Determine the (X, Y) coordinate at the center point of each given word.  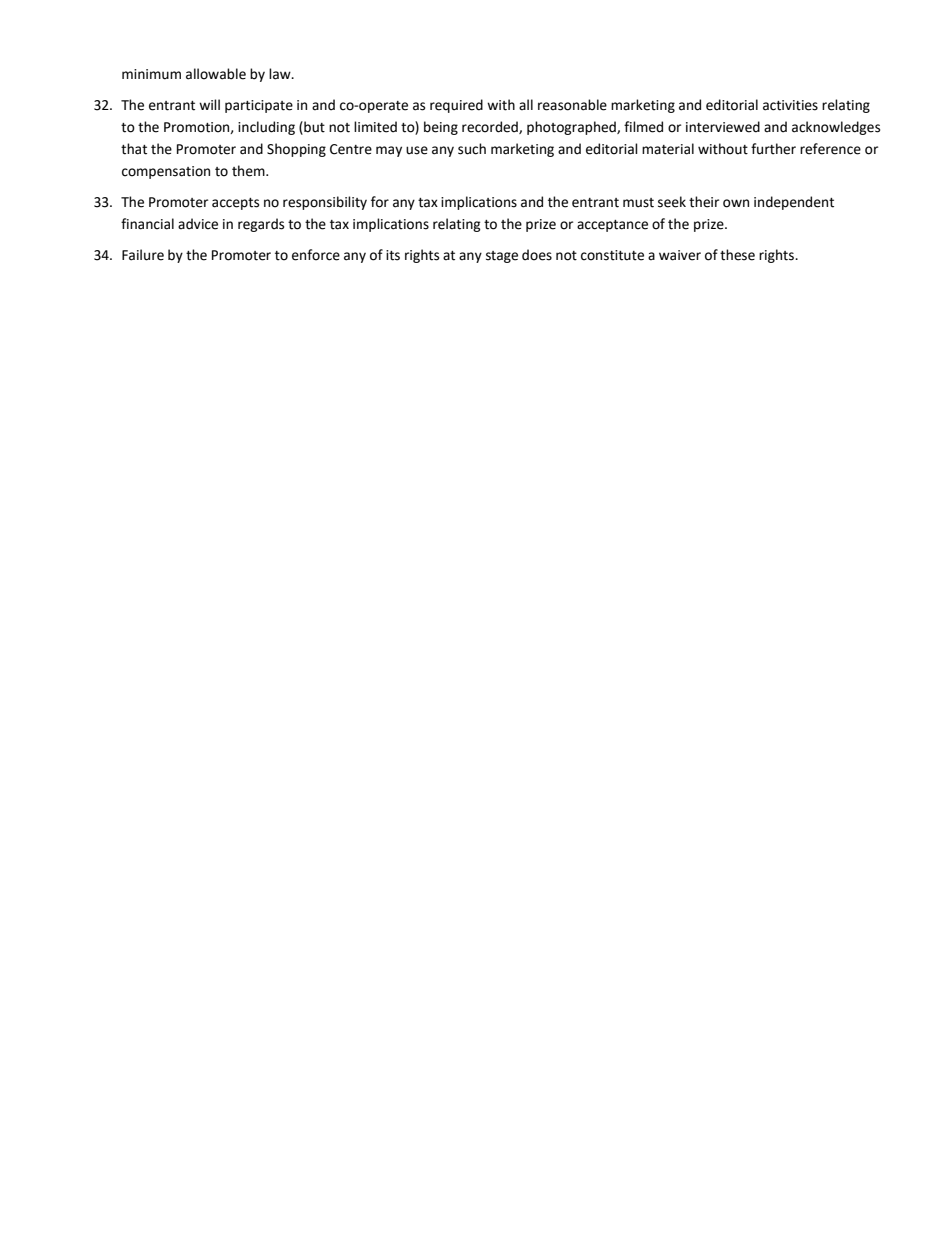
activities (790, 105)
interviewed (723, 127)
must (638, 203)
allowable (216, 74)
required (456, 106)
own (736, 203)
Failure (143, 255)
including (266, 128)
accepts (235, 204)
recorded (491, 127)
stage (502, 257)
